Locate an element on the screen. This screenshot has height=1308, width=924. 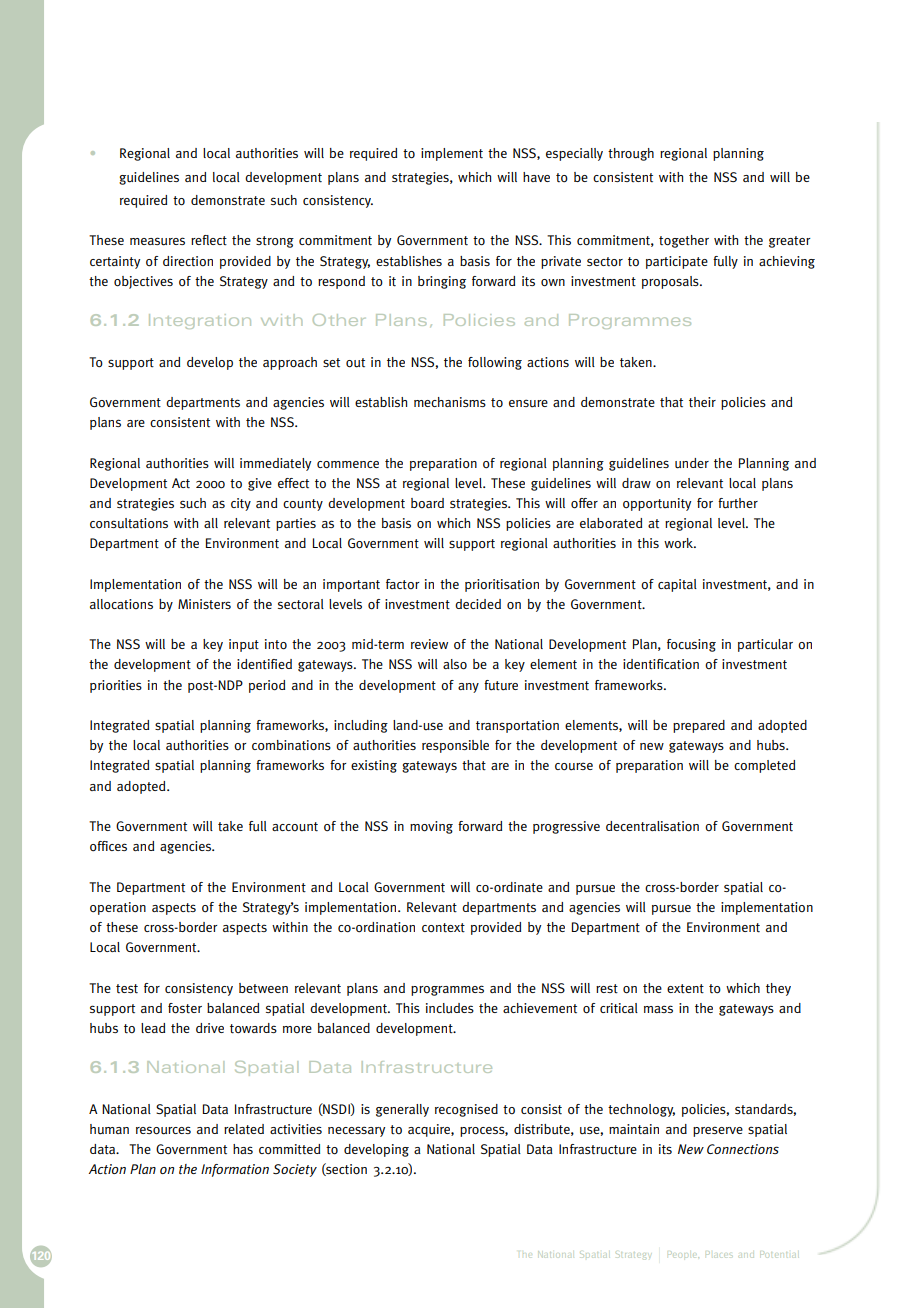
Information is located at coordinates (235, 1170).
